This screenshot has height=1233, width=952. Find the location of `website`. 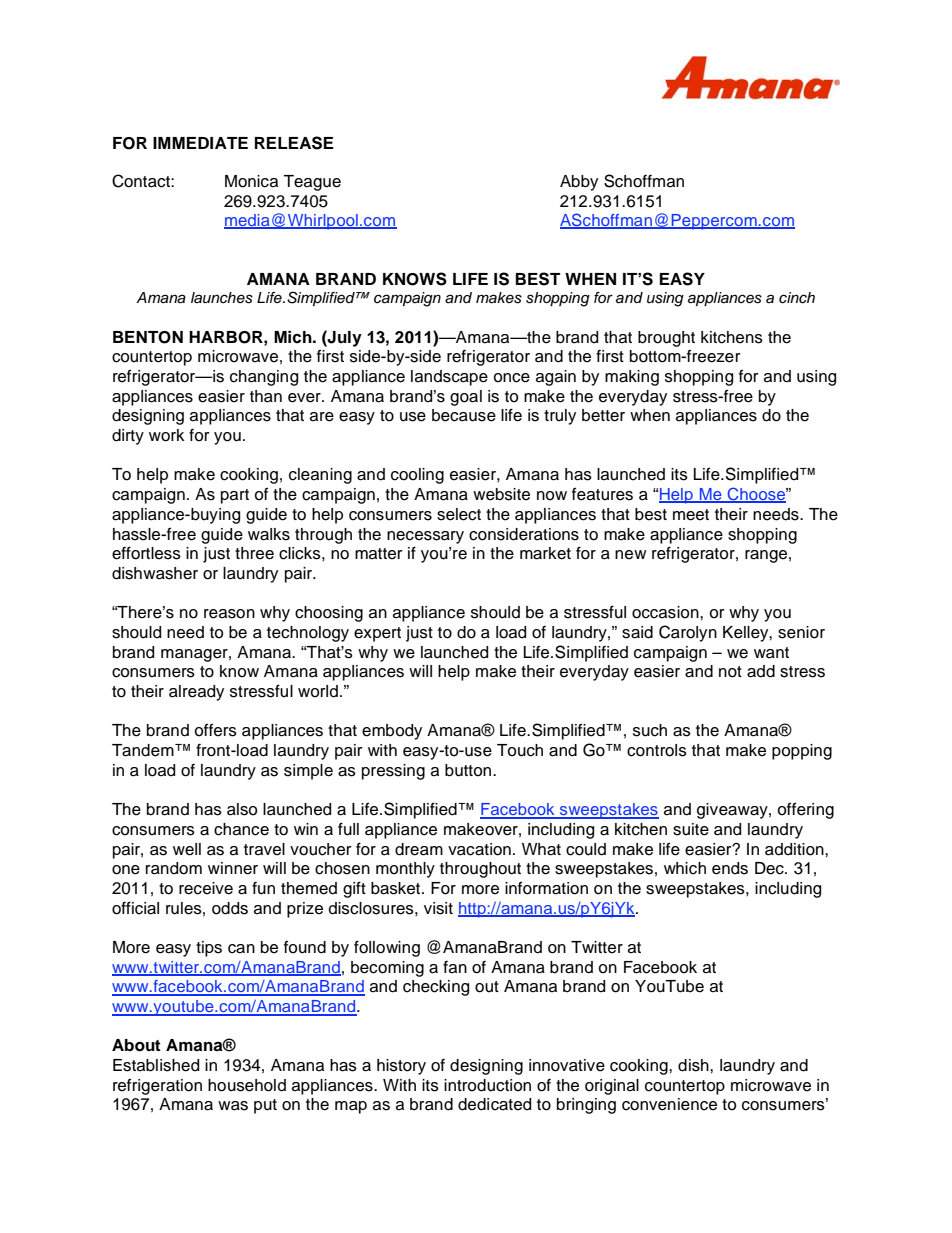

website is located at coordinates (501, 494).
